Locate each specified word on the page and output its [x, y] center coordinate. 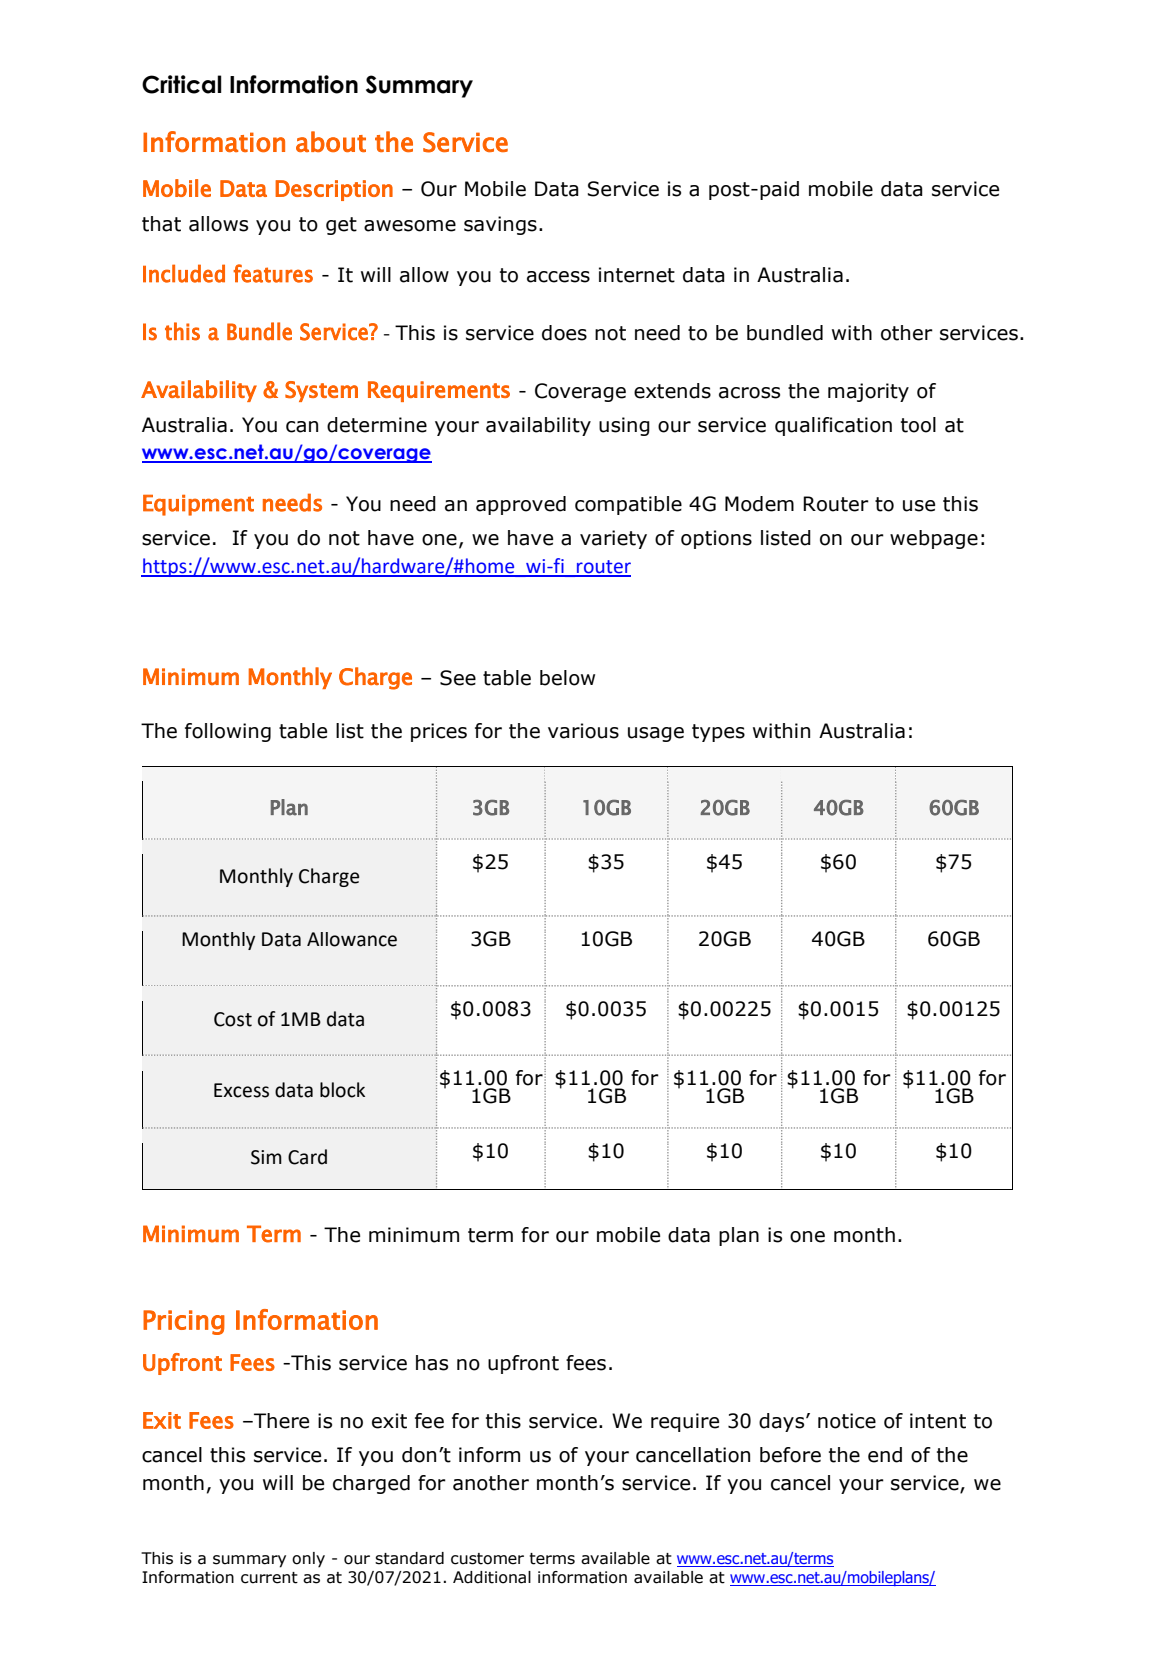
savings [500, 225]
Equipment [198, 505]
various [583, 731]
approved [521, 505]
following [228, 732]
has [432, 1363]
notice [847, 1421]
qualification [833, 426]
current [269, 1578]
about [331, 141]
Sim [266, 1157]
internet [637, 275]
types [718, 733]
